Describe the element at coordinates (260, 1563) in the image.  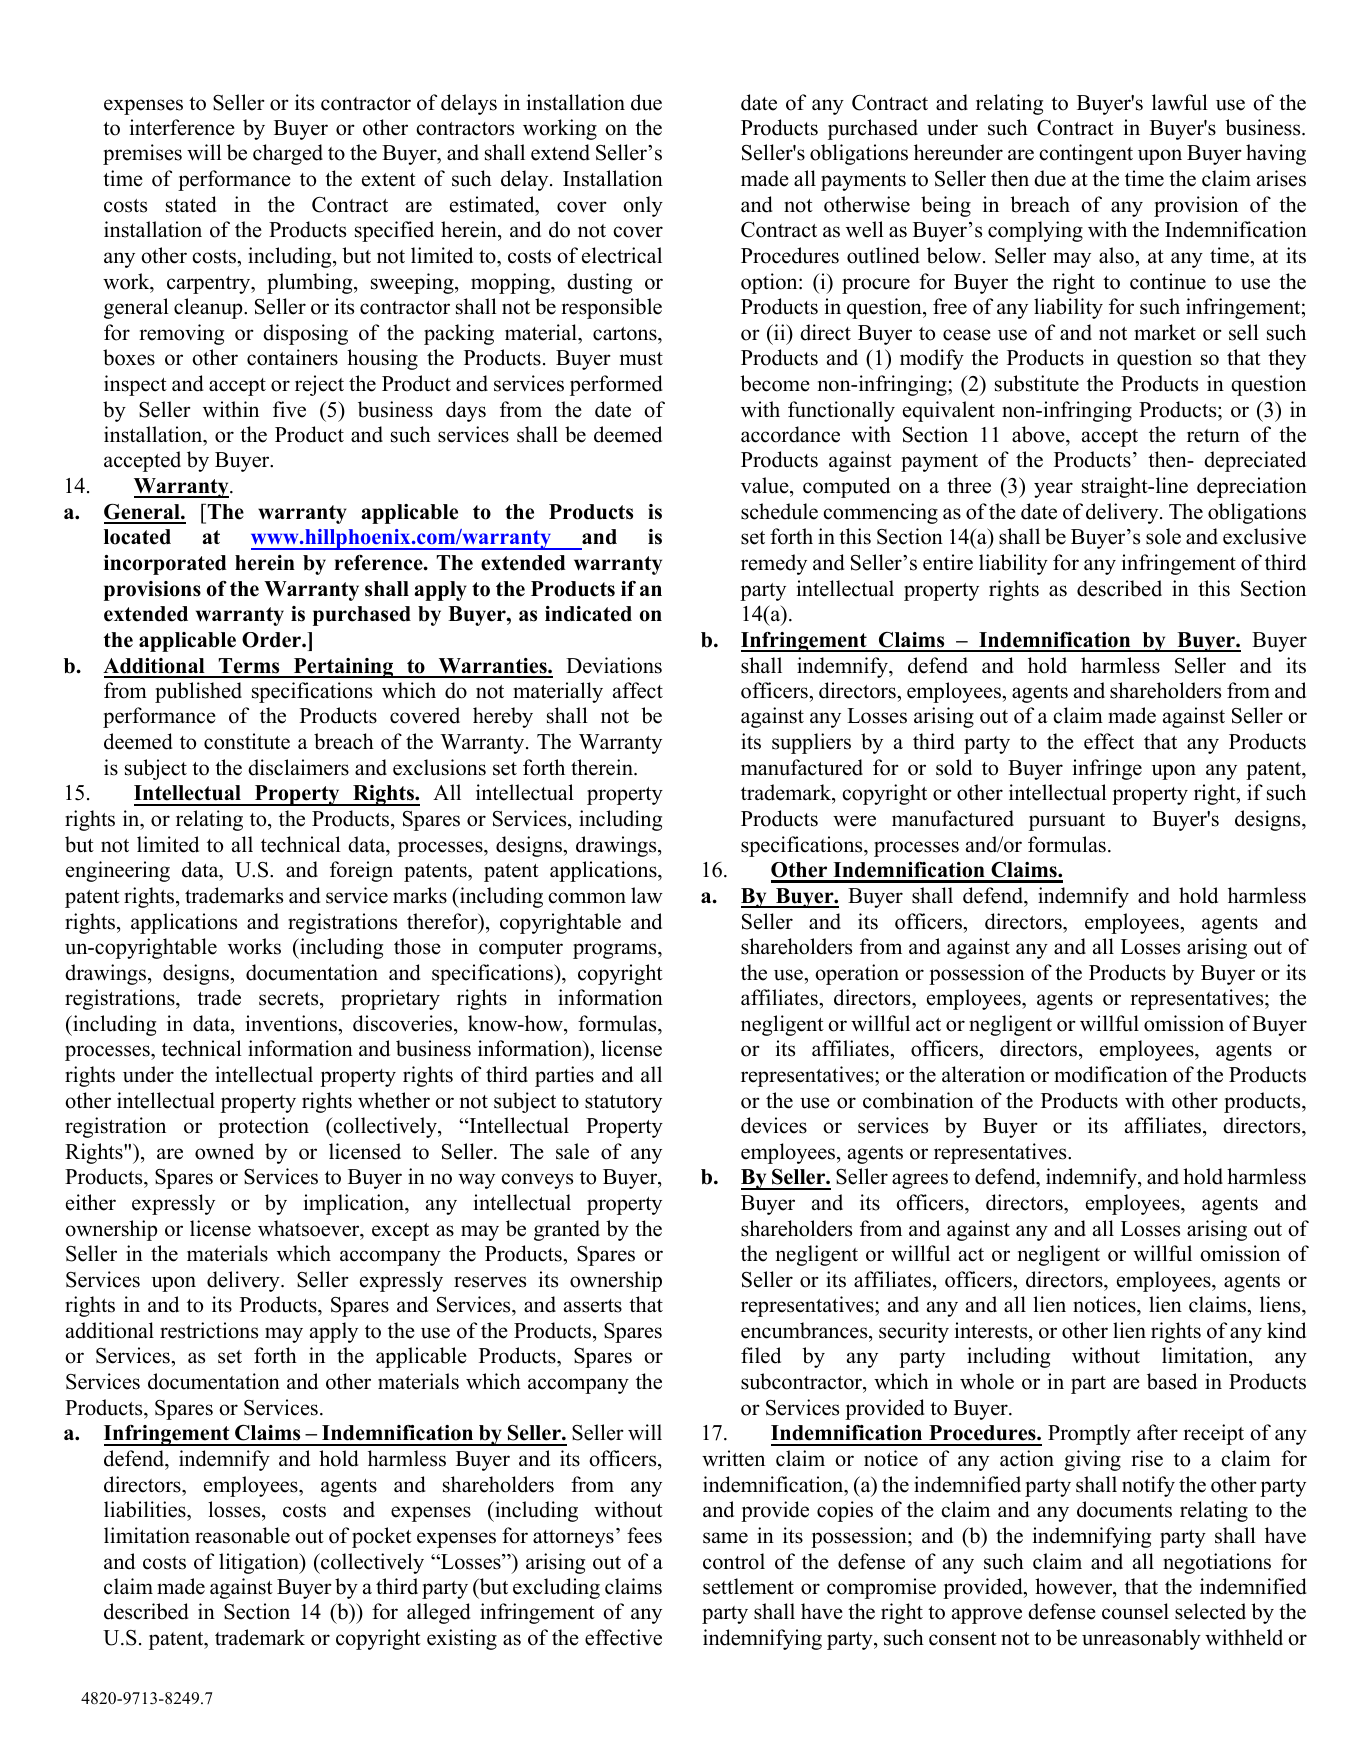
I see `litigation` at that location.
